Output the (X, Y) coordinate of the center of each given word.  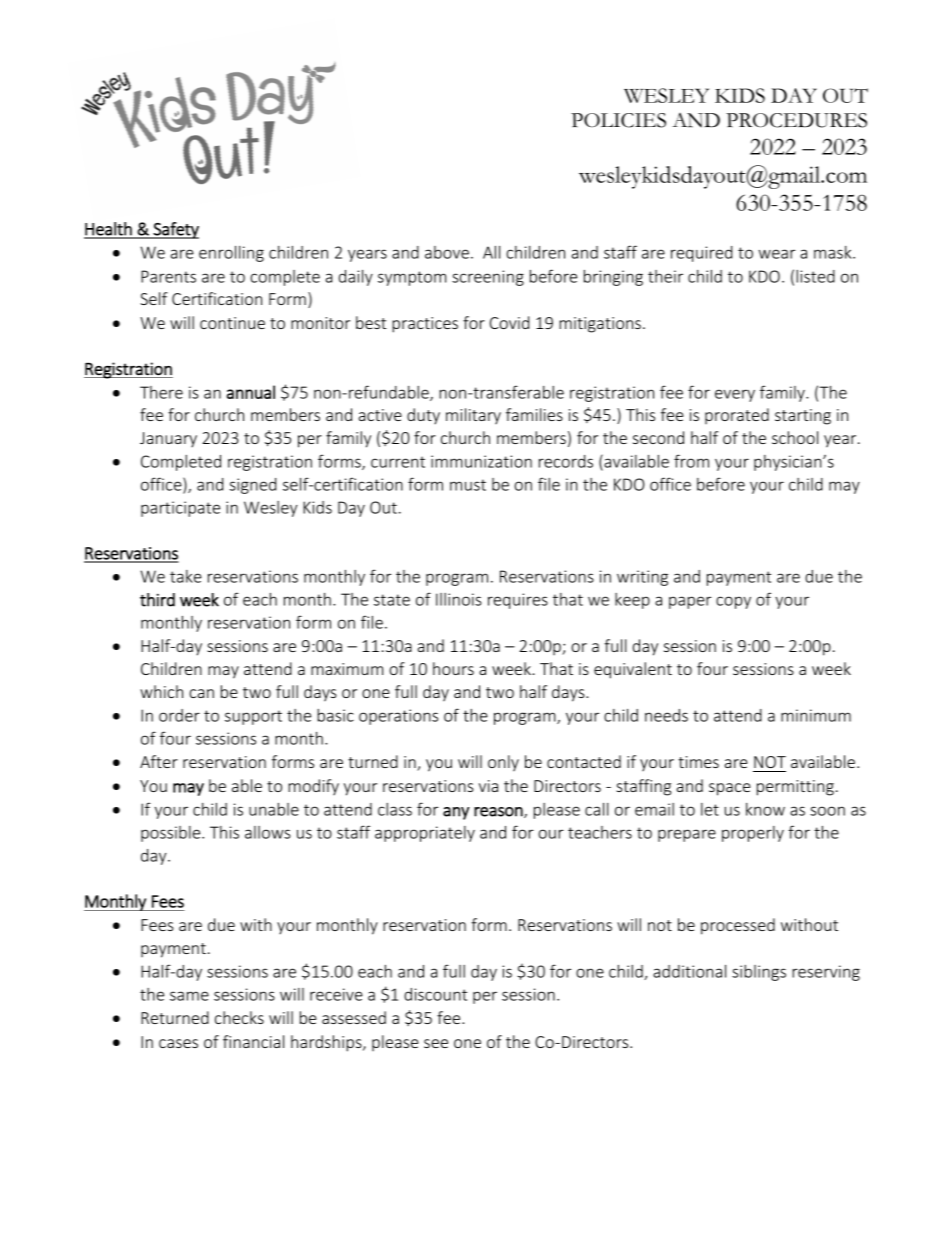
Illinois (459, 599)
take (186, 576)
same (189, 996)
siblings (759, 973)
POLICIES (618, 120)
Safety (175, 230)
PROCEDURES (796, 120)
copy (733, 602)
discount (435, 994)
